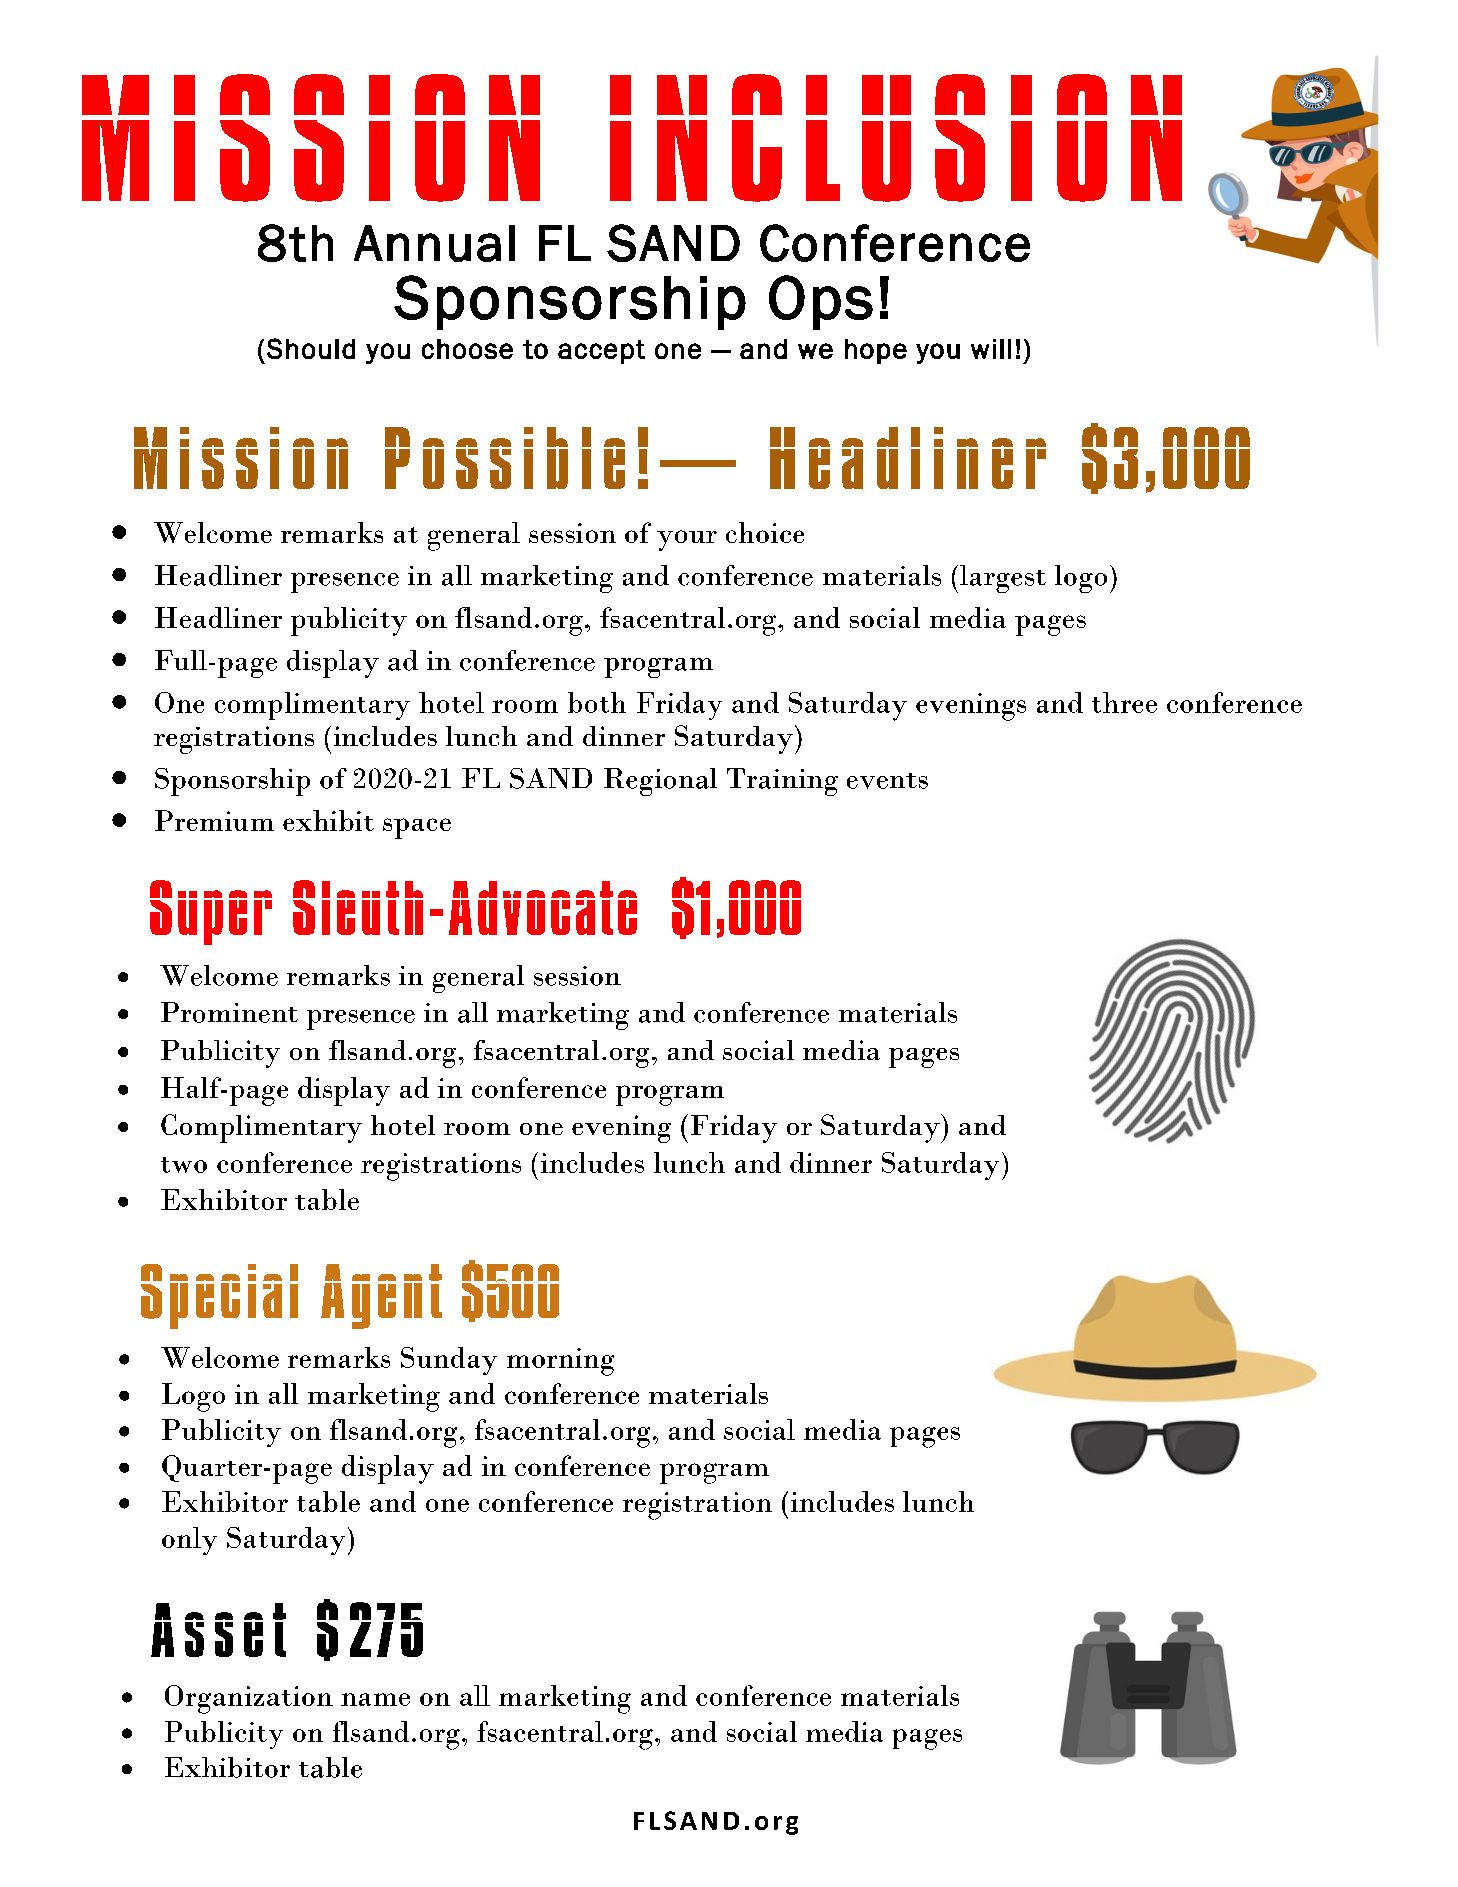 This screenshot has height=1887, width=1458. I want to click on accept, so click(601, 352).
